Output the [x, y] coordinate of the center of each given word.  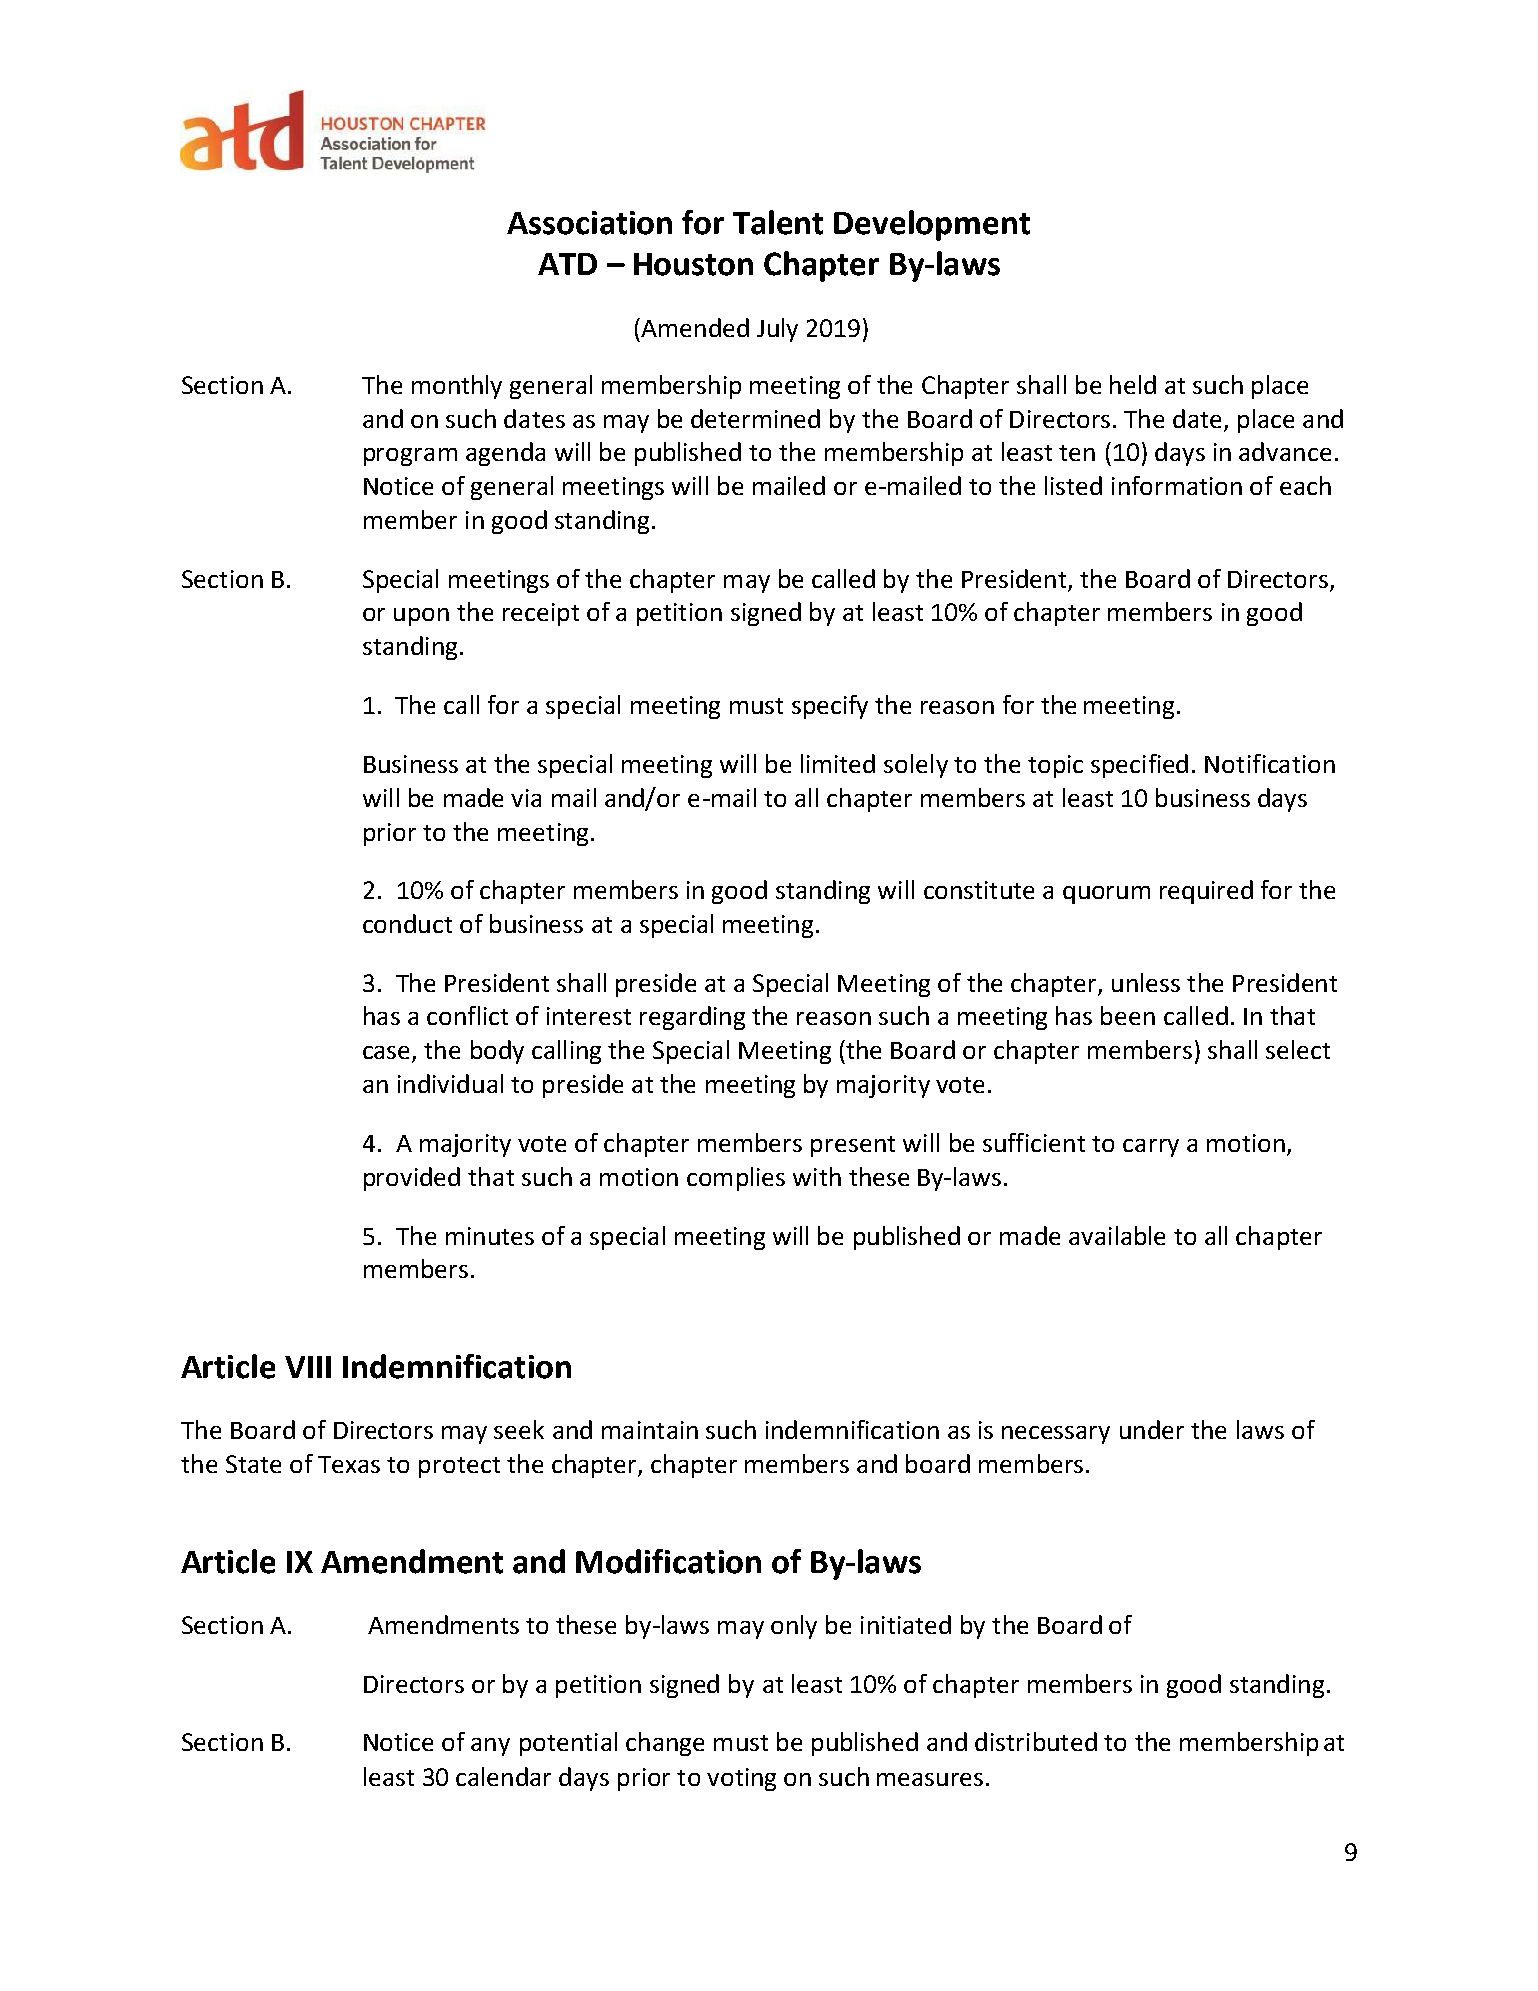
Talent [778, 222]
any [490, 1747]
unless [1146, 982]
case [388, 1054]
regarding [692, 1018]
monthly [457, 387]
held [1133, 384]
